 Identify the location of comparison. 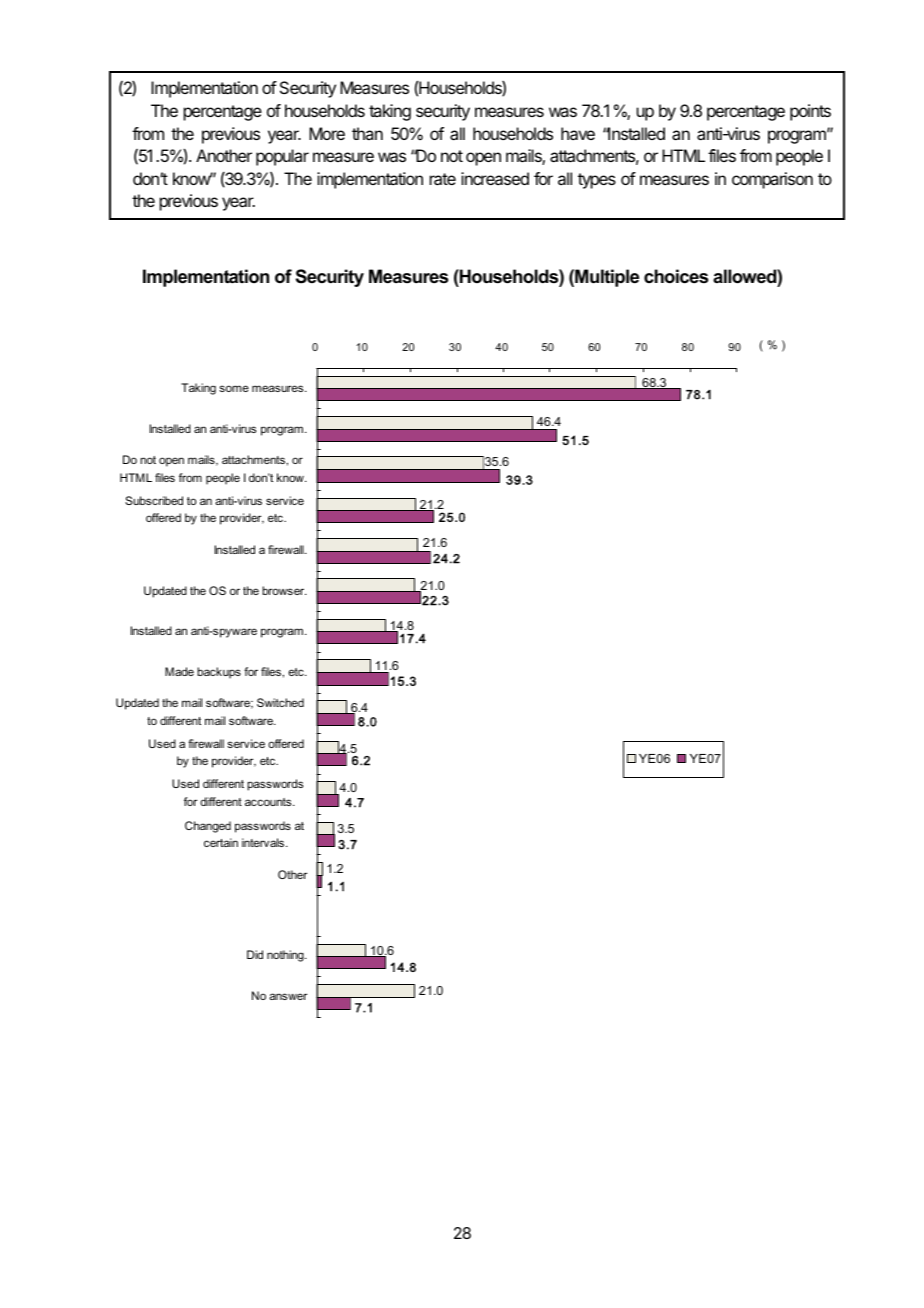
(772, 180).
